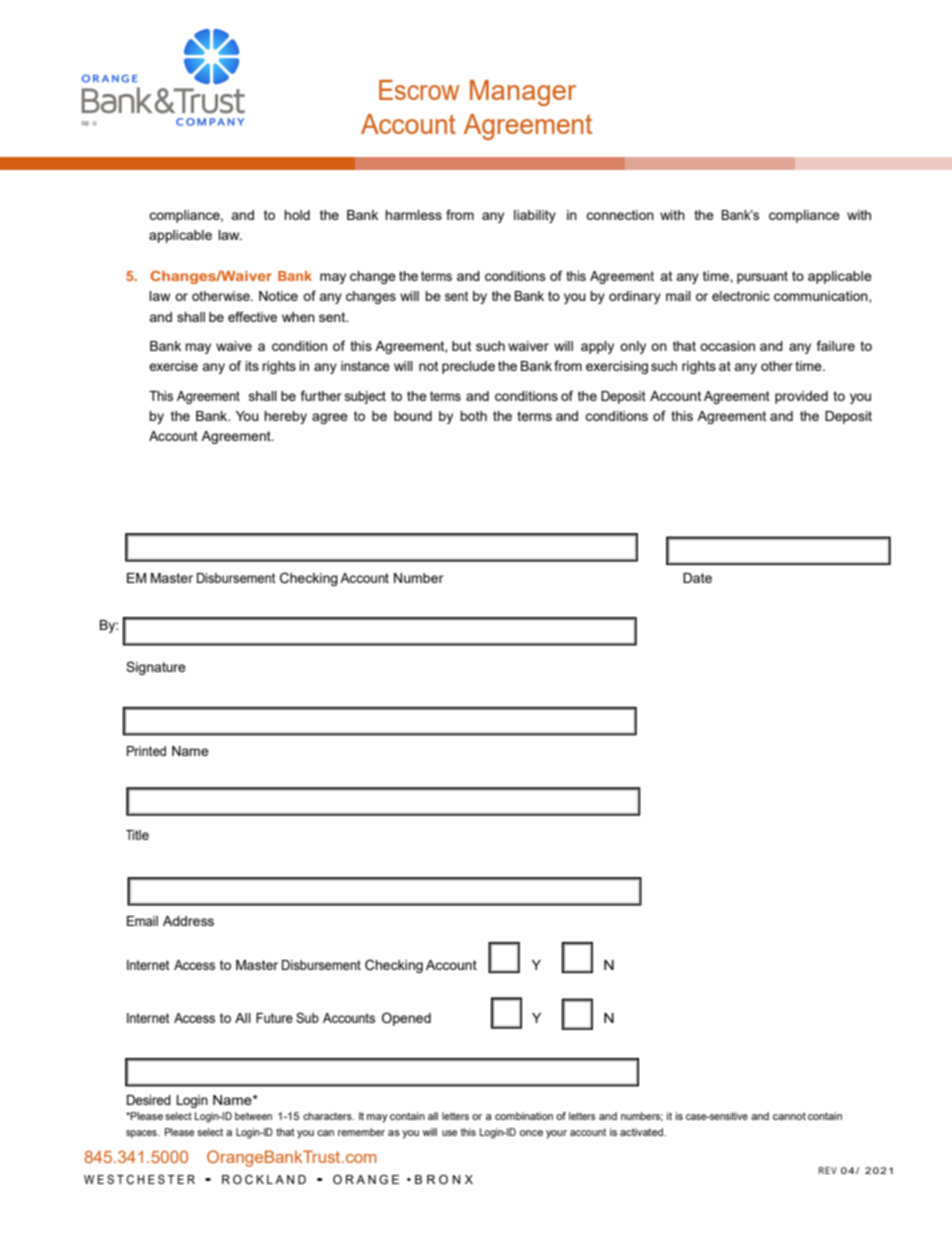 The image size is (952, 1233). What do you see at coordinates (620, 215) in the screenshot?
I see `connection` at bounding box center [620, 215].
